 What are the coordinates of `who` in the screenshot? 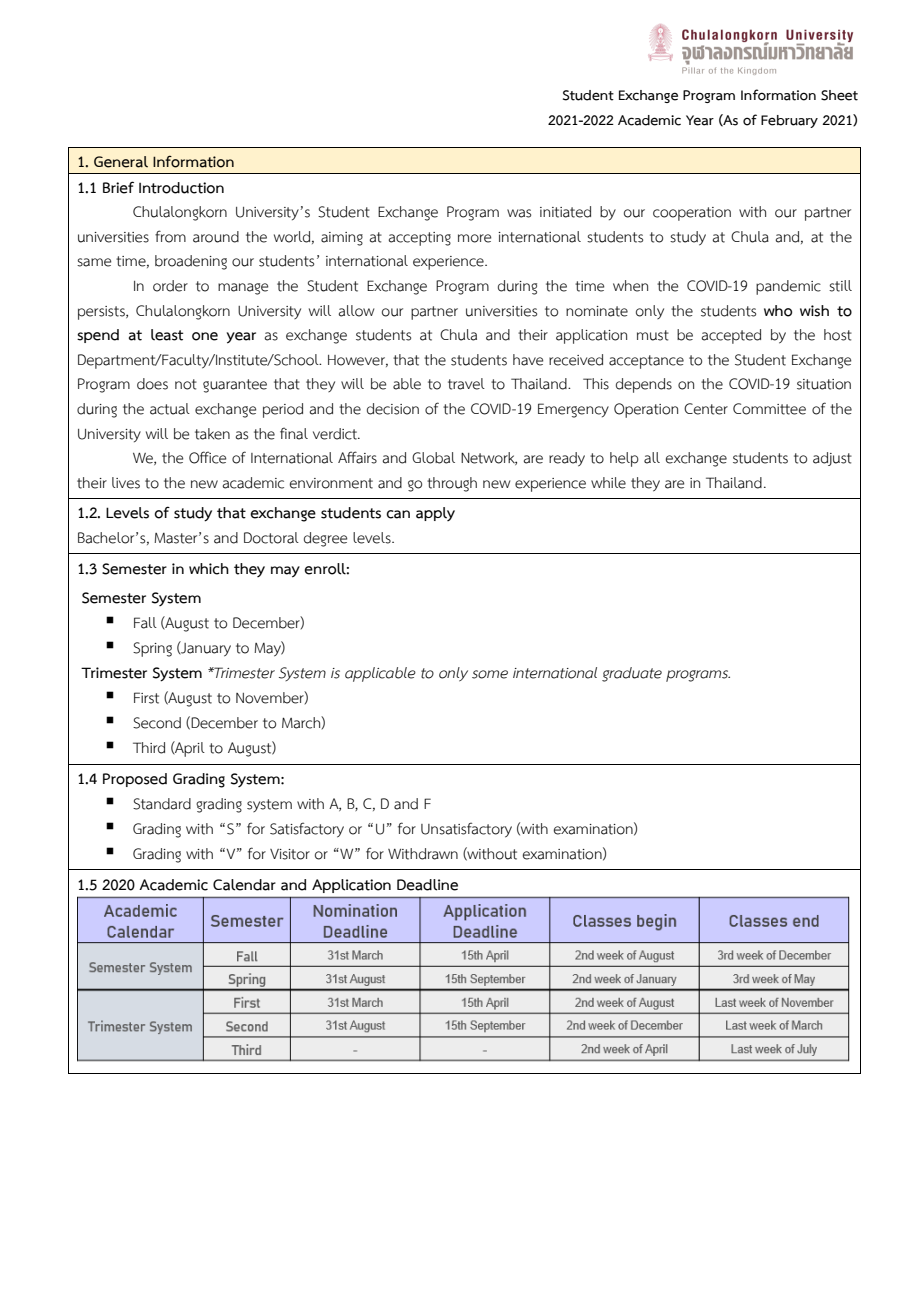 It's located at (778, 311).
